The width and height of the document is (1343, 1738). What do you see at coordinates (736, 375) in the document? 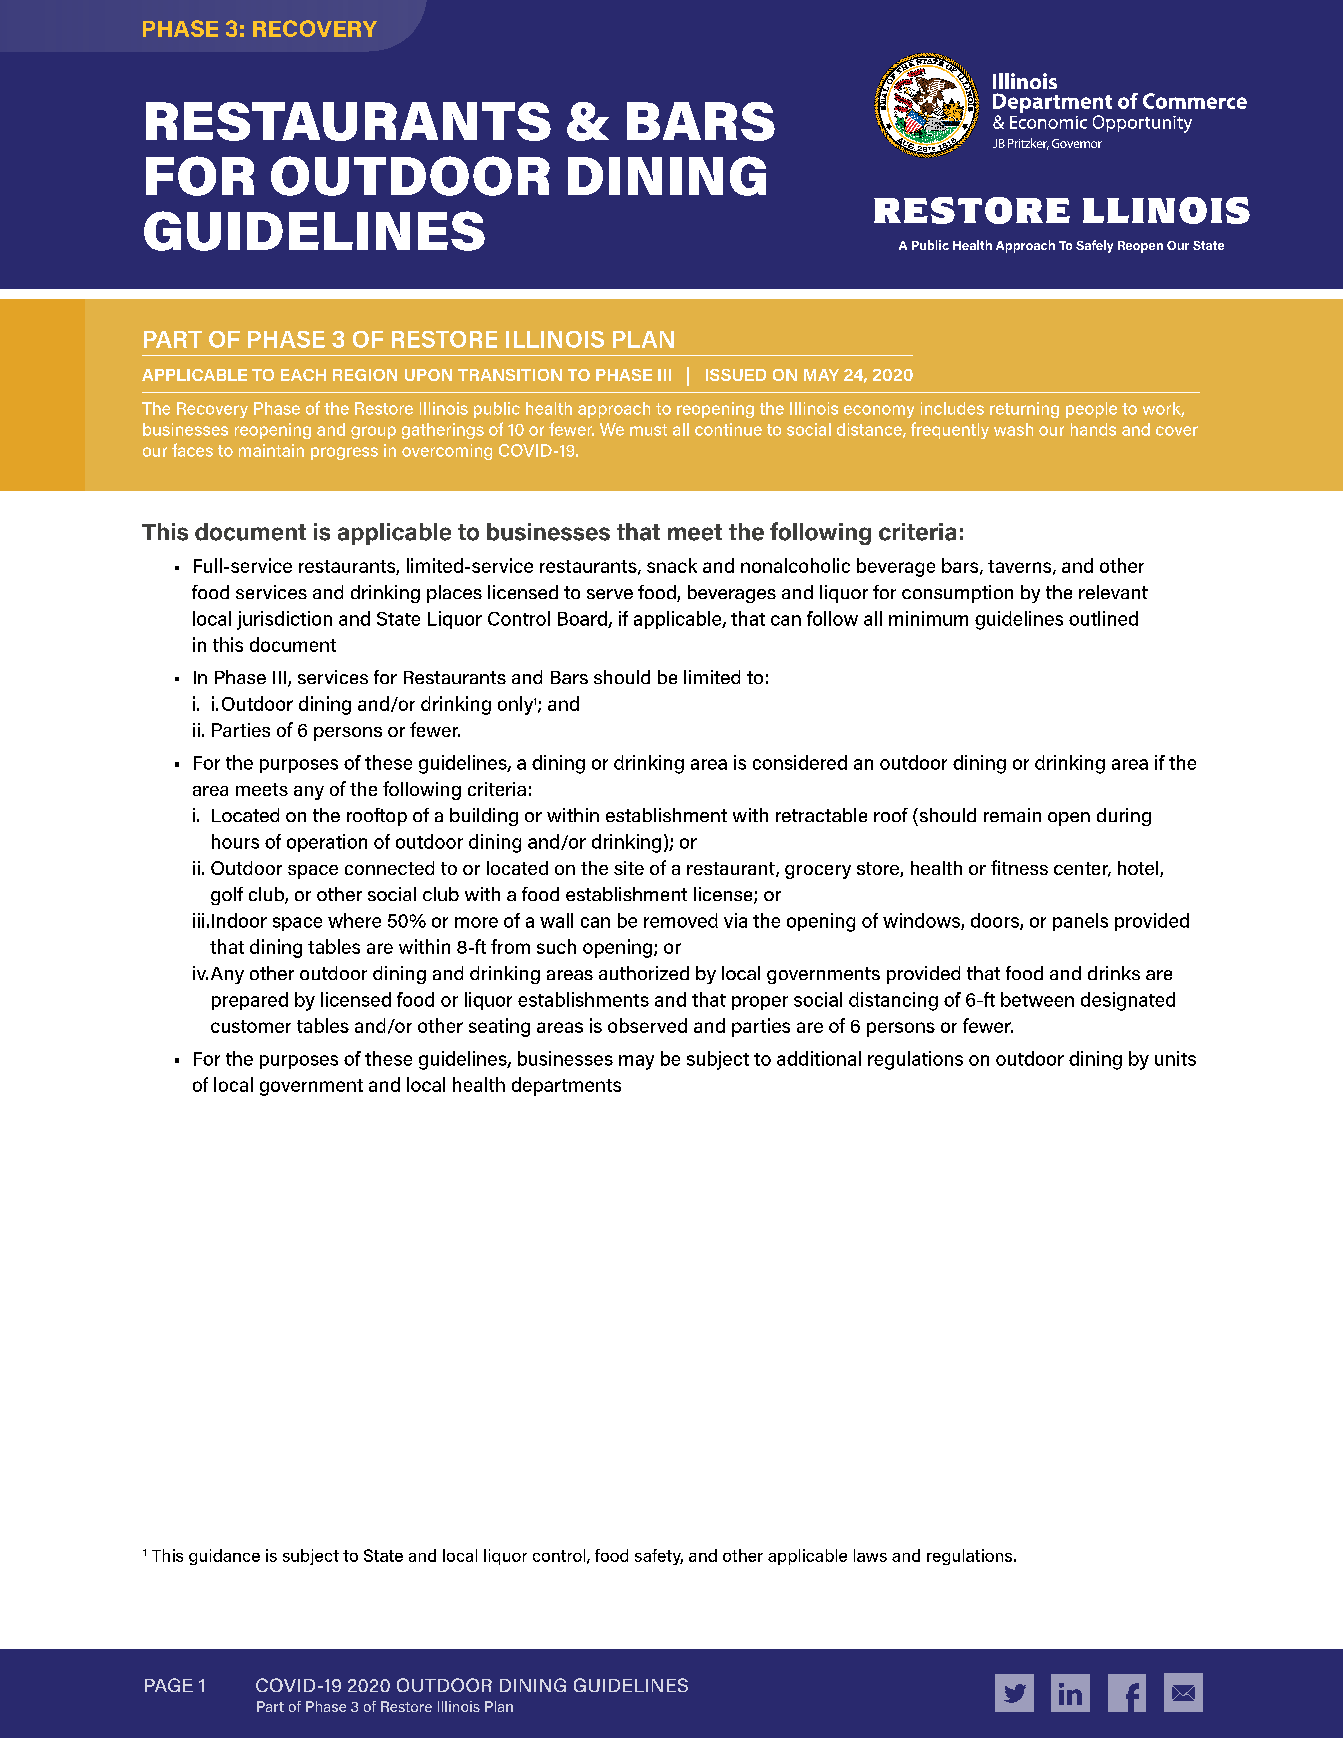
I see `ISSUED` at bounding box center [736, 375].
